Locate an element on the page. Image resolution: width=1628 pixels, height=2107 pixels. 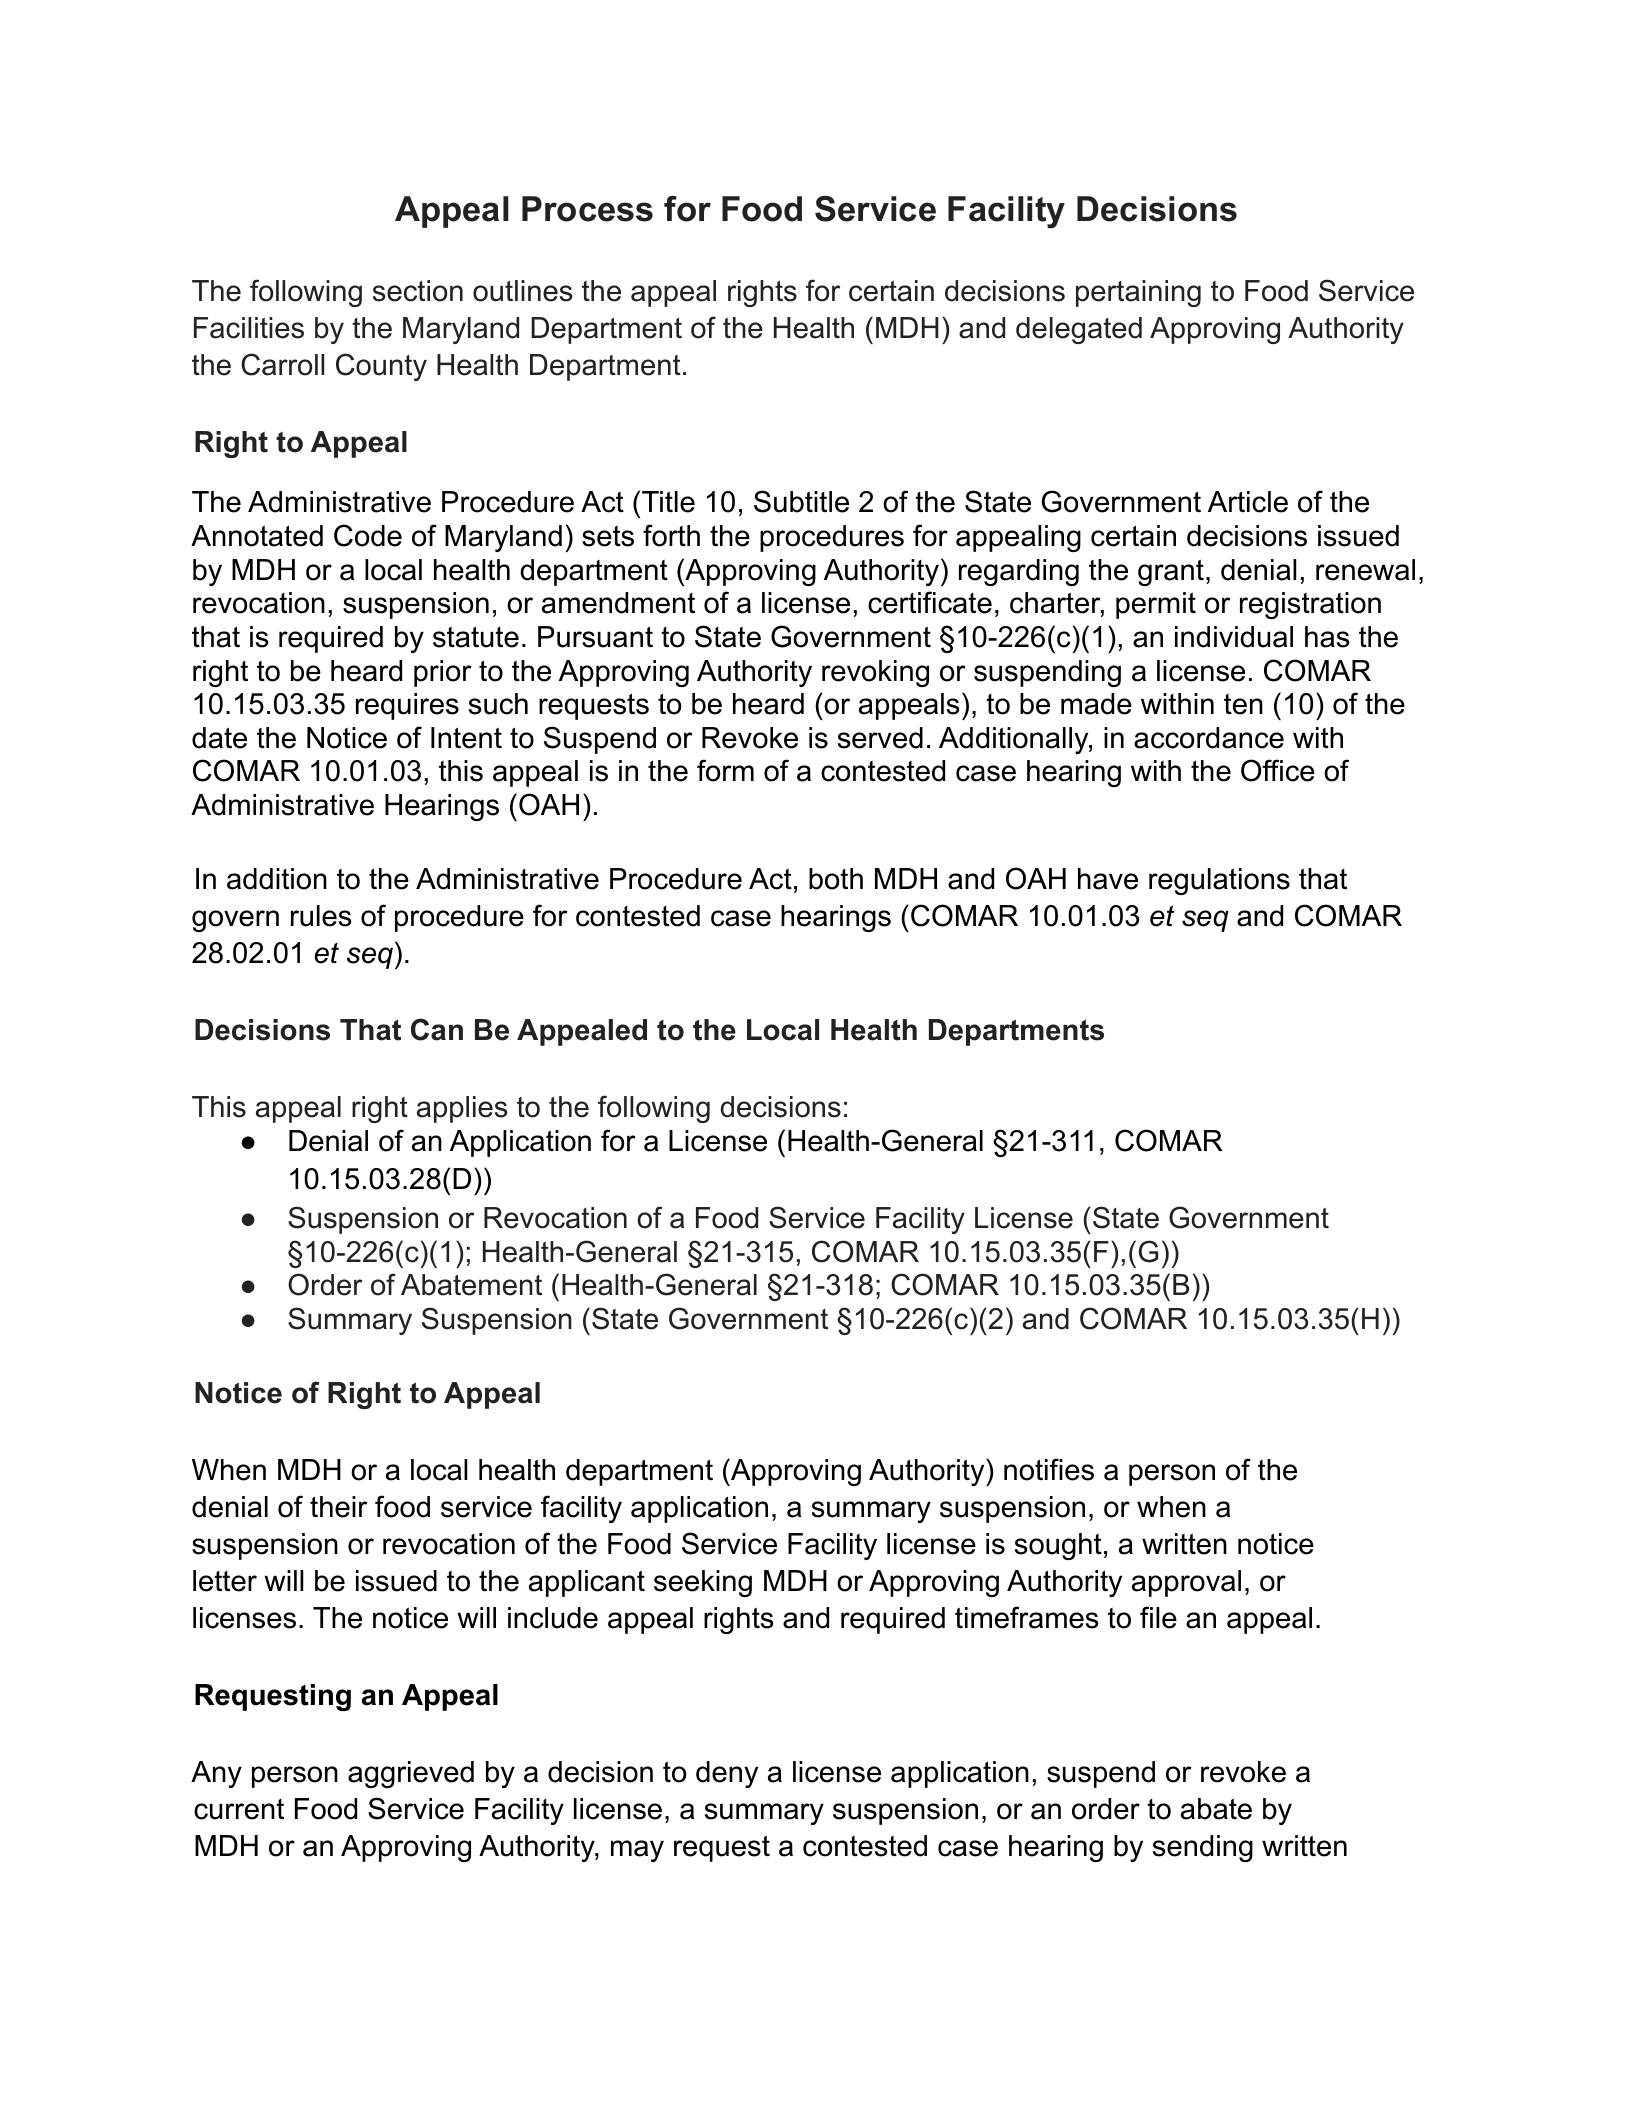
individual is located at coordinates (1234, 637).
